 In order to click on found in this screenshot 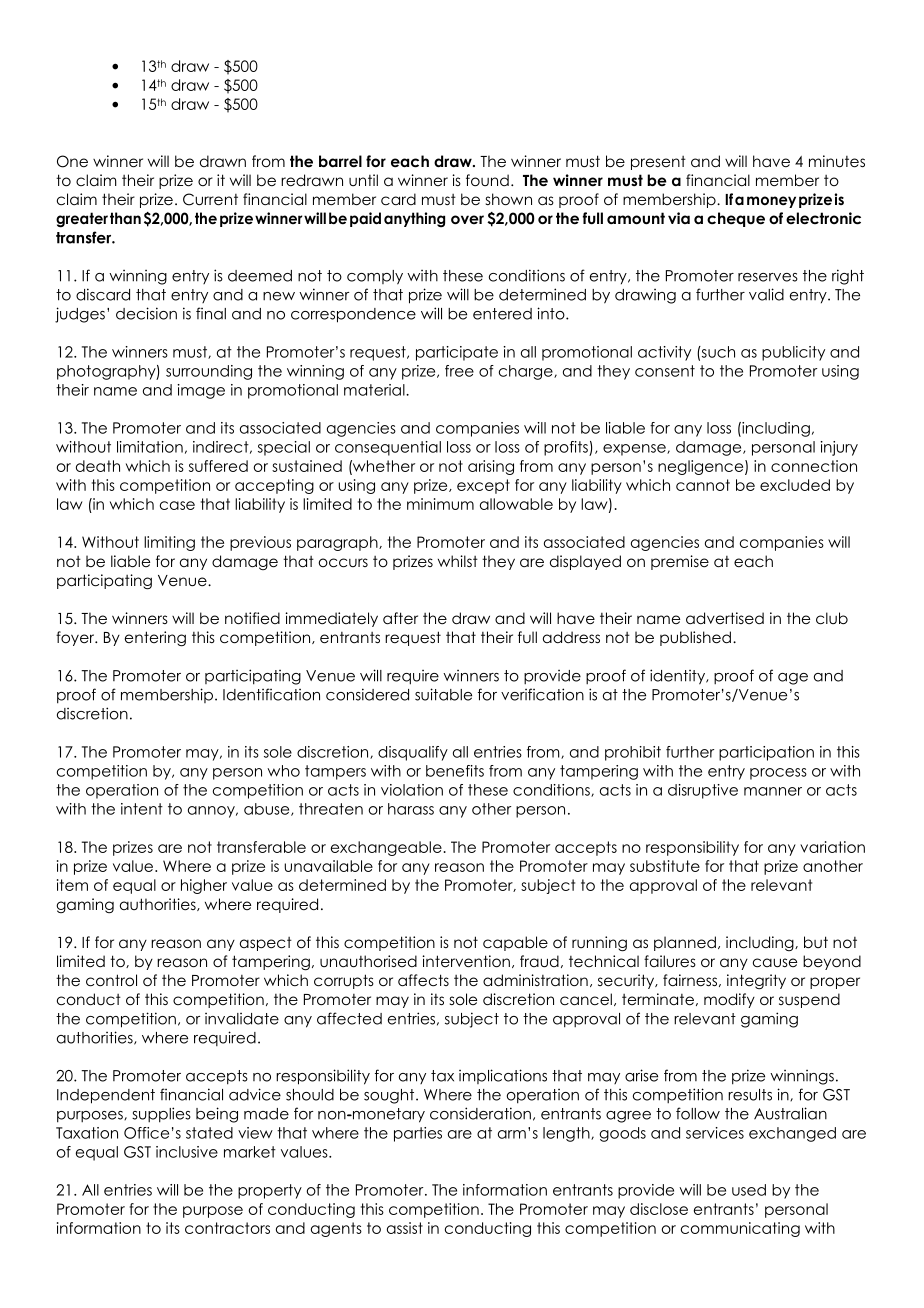, I will do `click(487, 180)`.
